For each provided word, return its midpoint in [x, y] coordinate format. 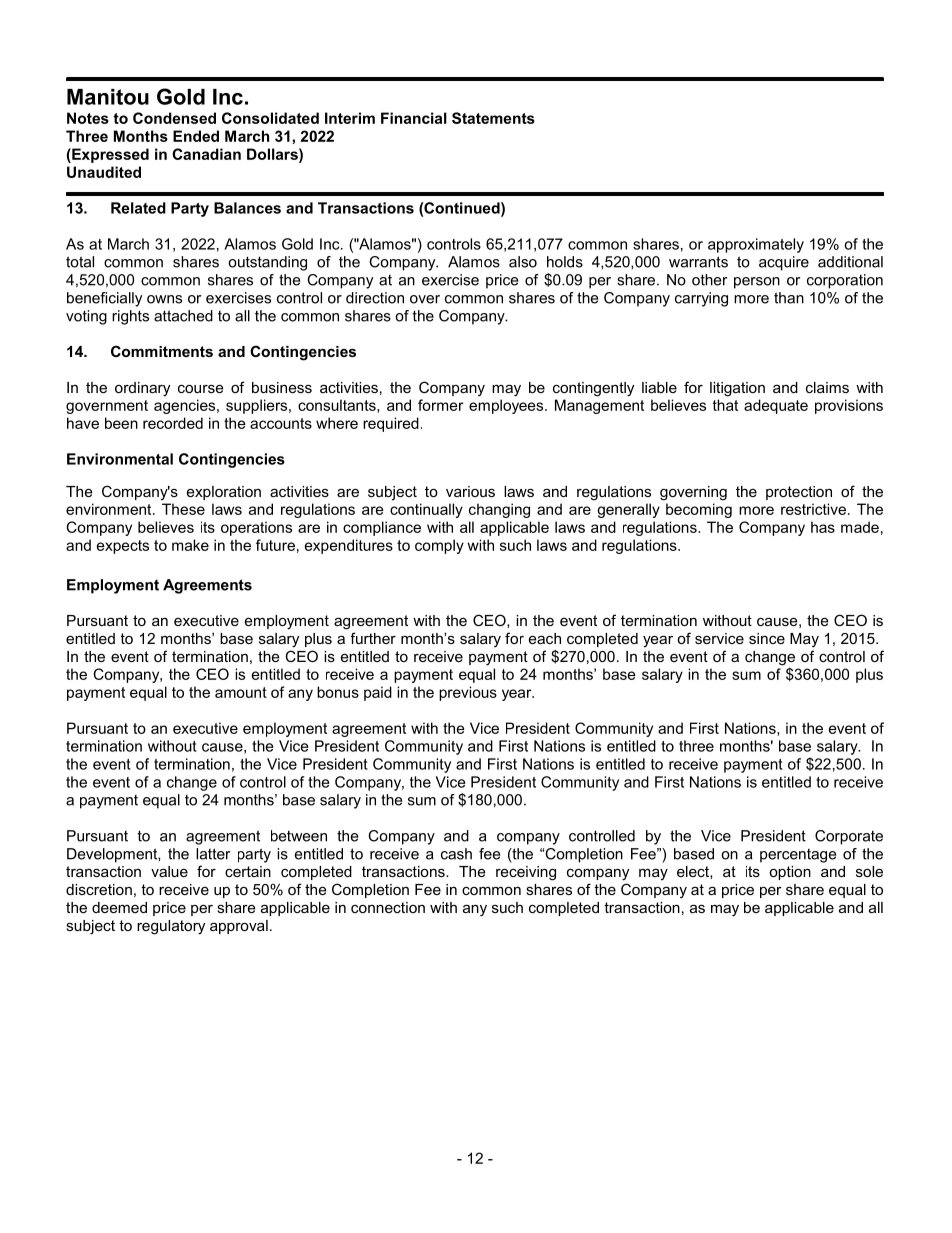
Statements [493, 118]
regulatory [171, 927]
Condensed [174, 118]
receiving [526, 873]
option [790, 873]
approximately [756, 245]
